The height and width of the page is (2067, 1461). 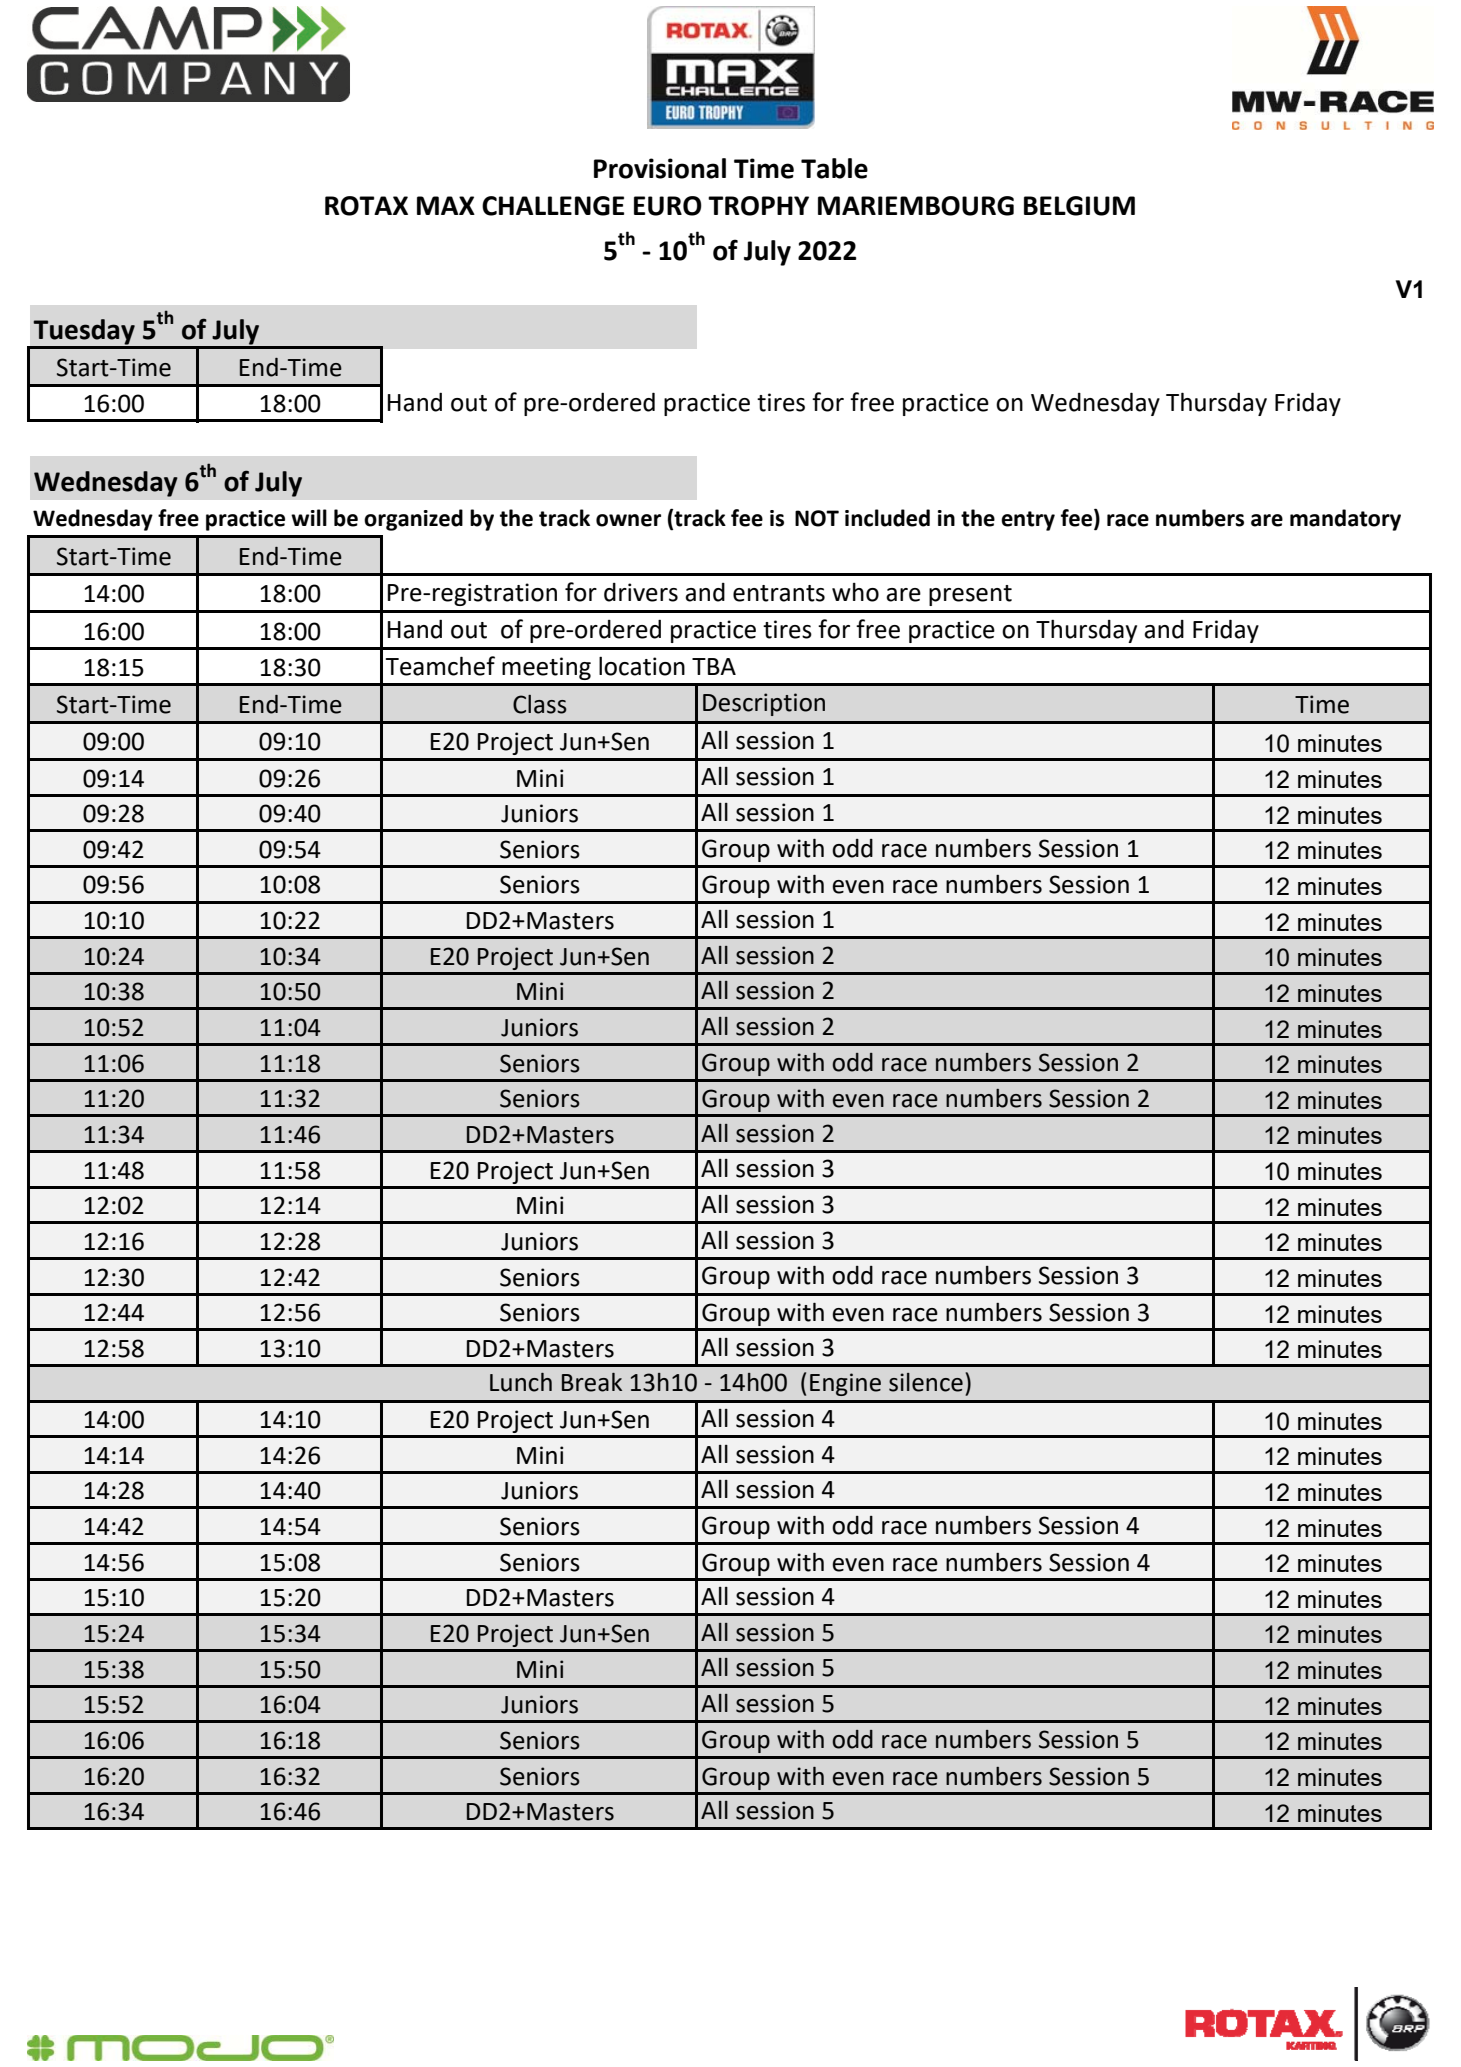 I want to click on Class, so click(x=540, y=704).
